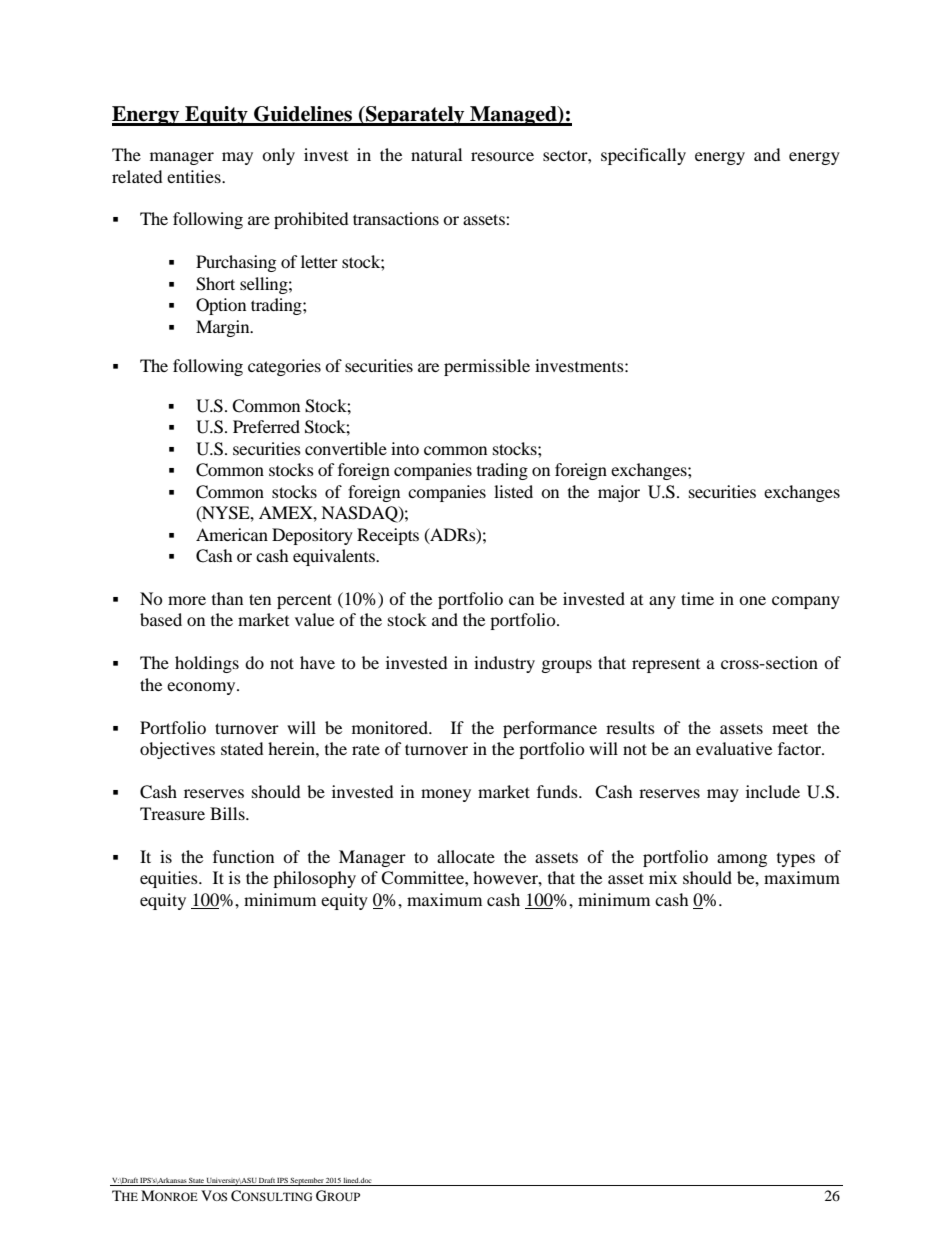 The width and height of the screenshot is (952, 1233). Describe the element at coordinates (307, 1182) in the screenshot. I see `September` at that location.
